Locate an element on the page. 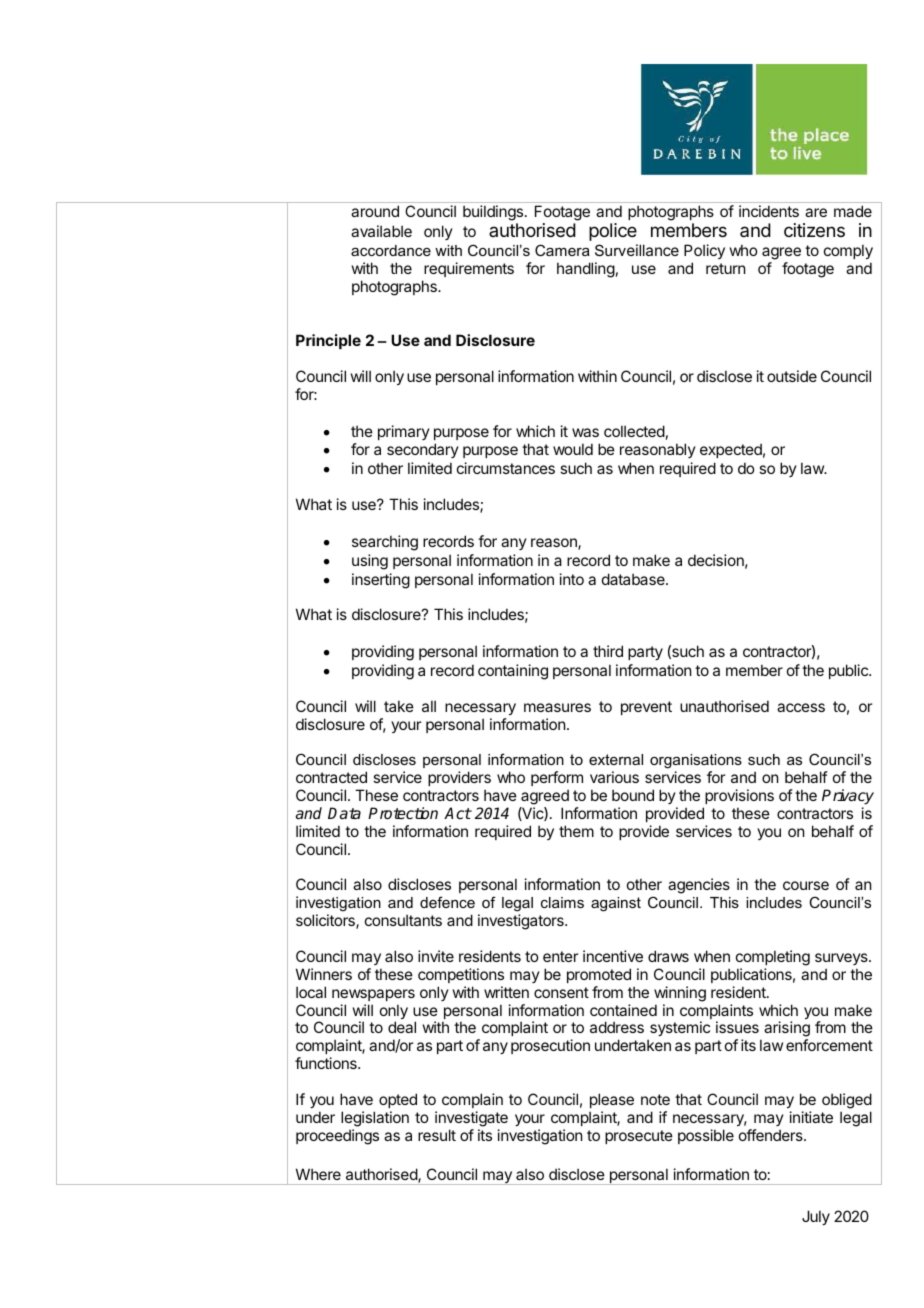  access is located at coordinates (801, 707).
